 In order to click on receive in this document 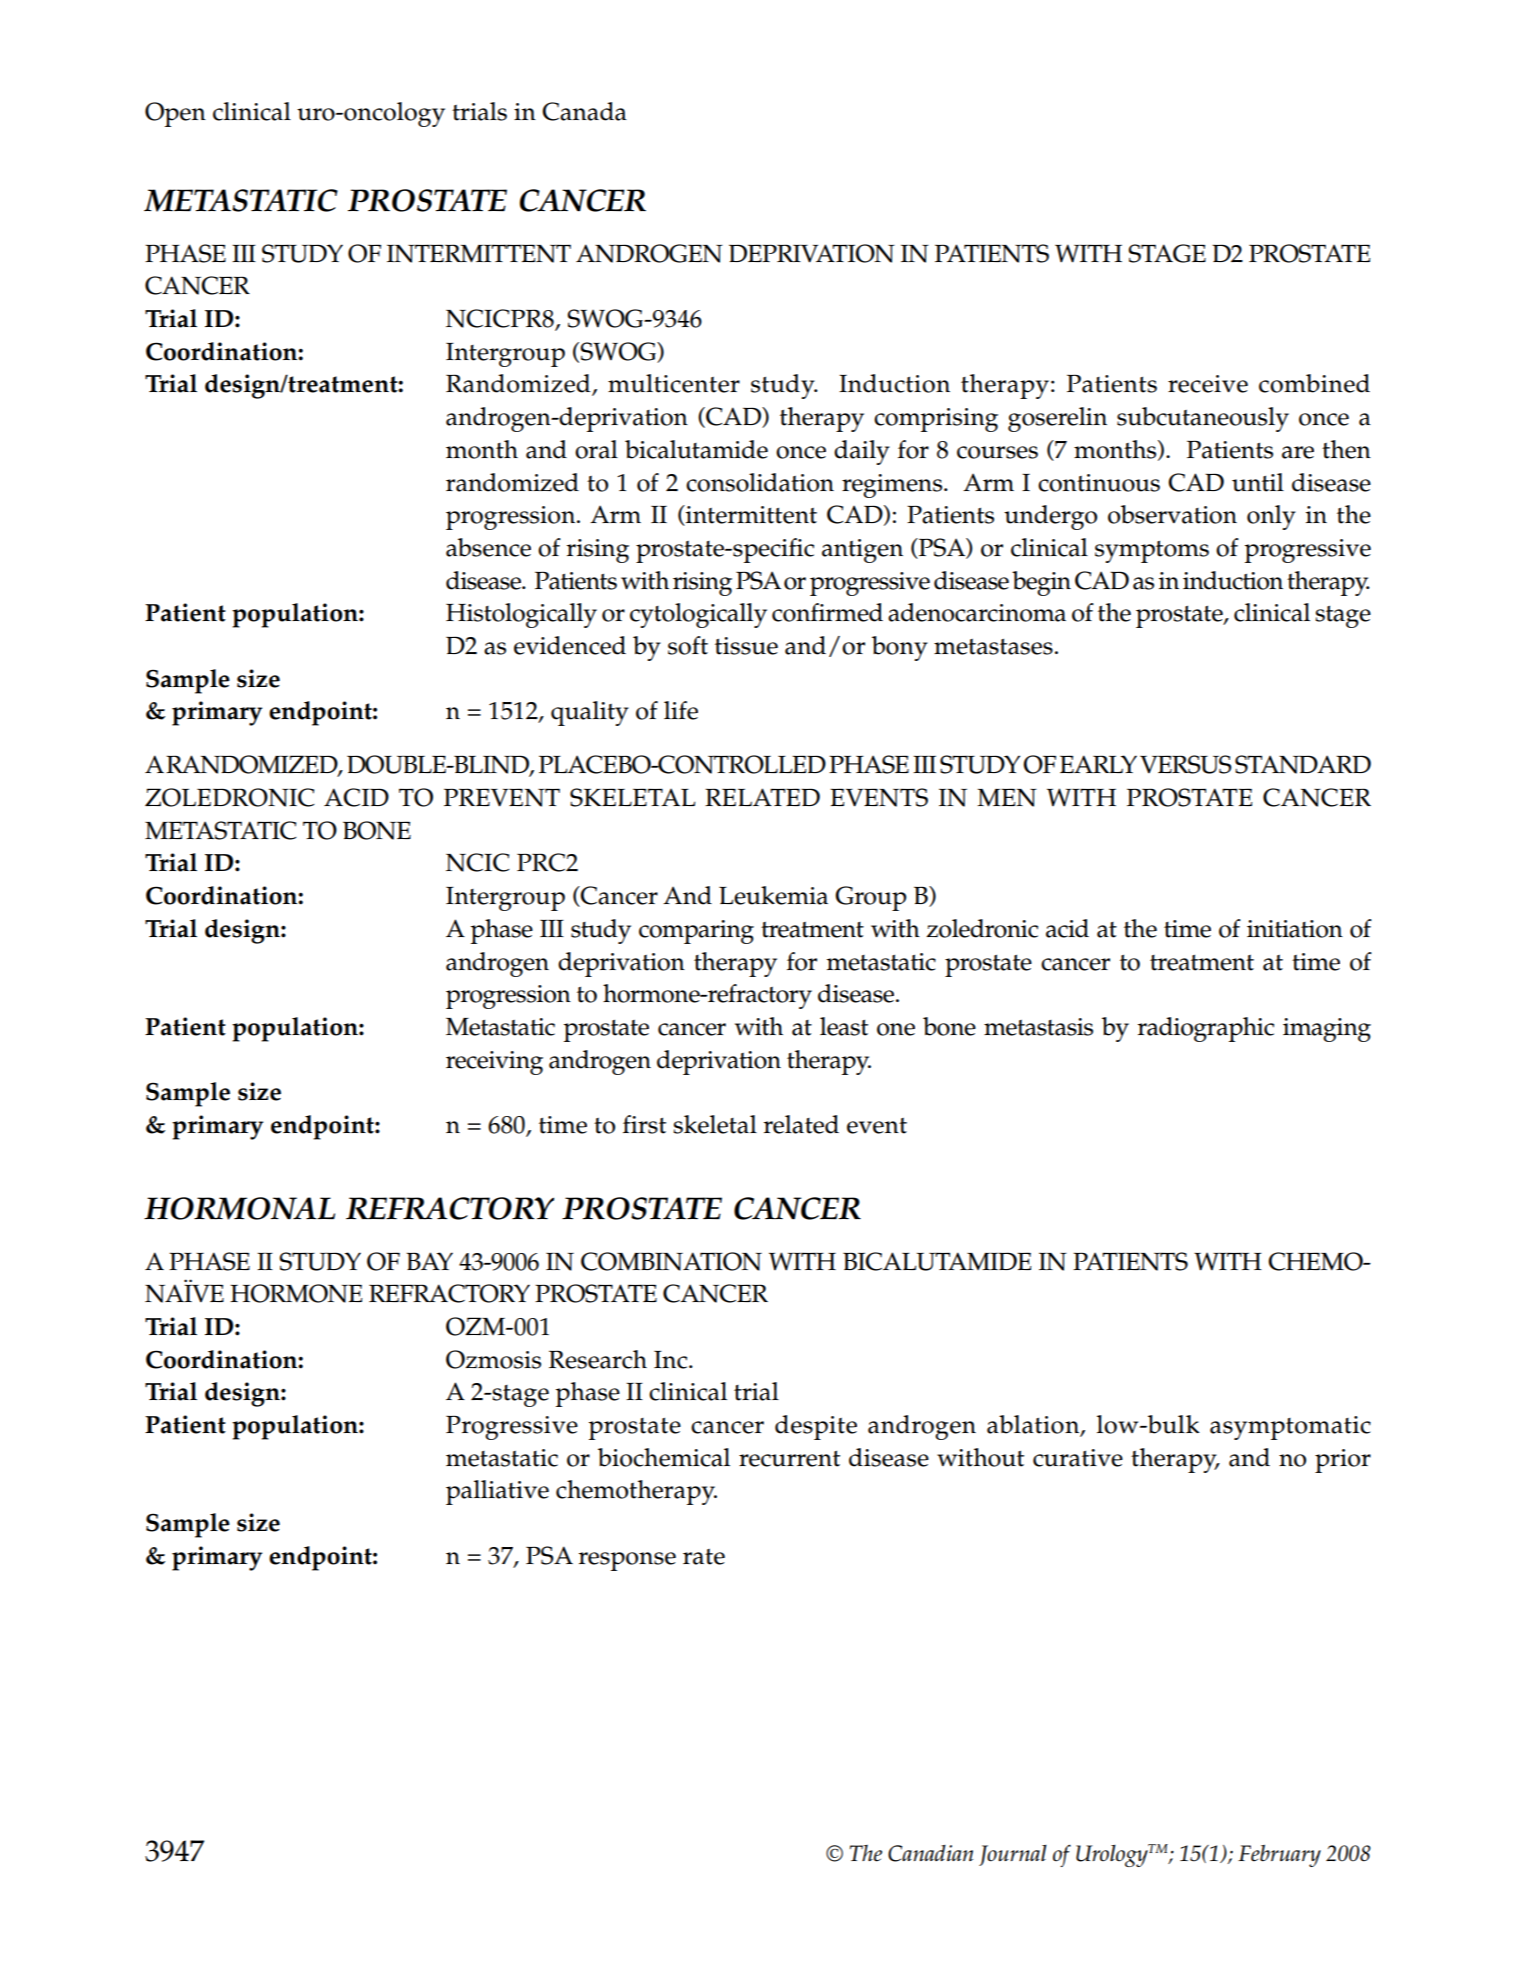, I will do `click(1208, 384)`.
